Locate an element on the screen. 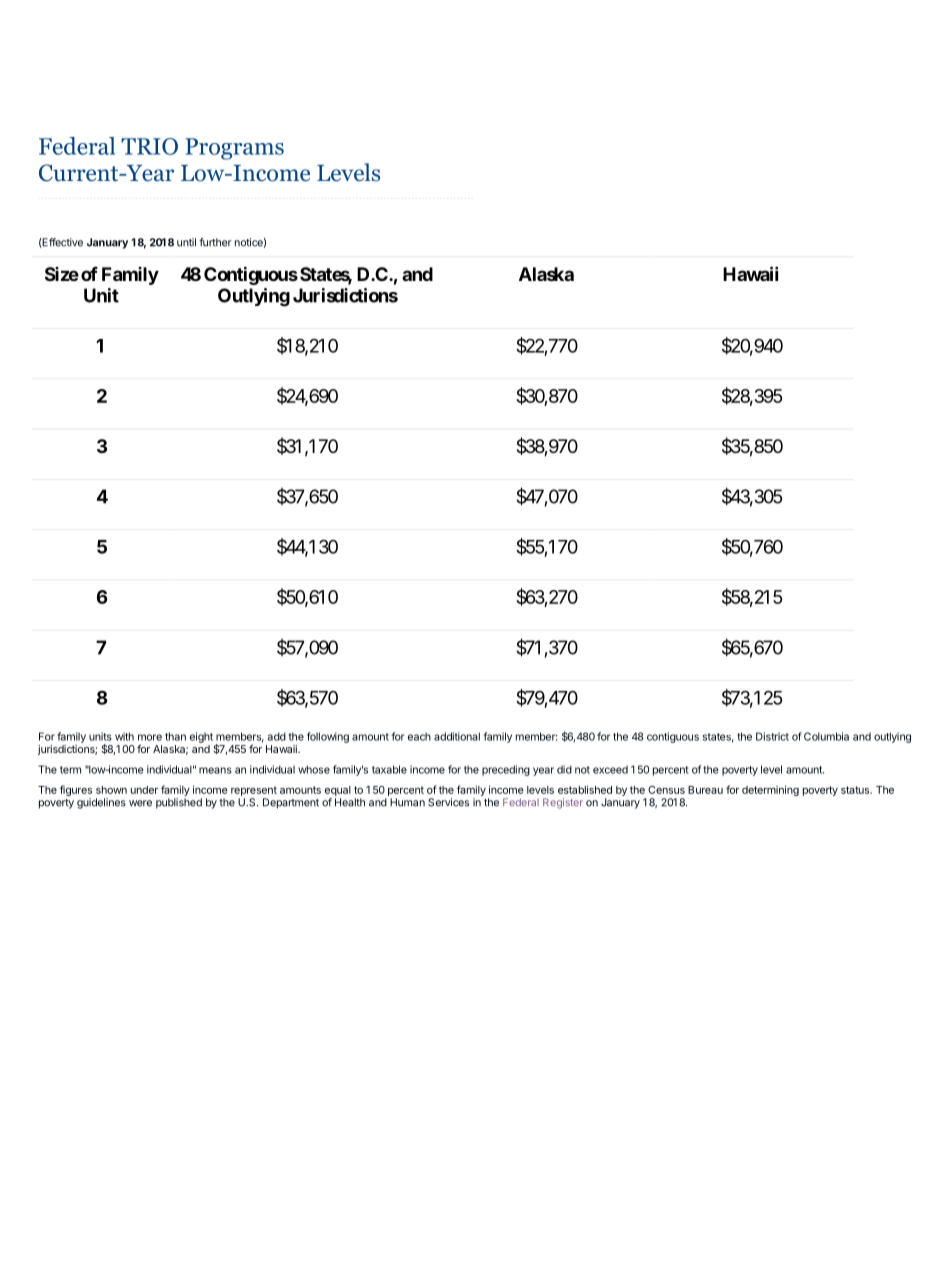 The width and height of the screenshot is (952, 1270). than is located at coordinates (175, 736).
